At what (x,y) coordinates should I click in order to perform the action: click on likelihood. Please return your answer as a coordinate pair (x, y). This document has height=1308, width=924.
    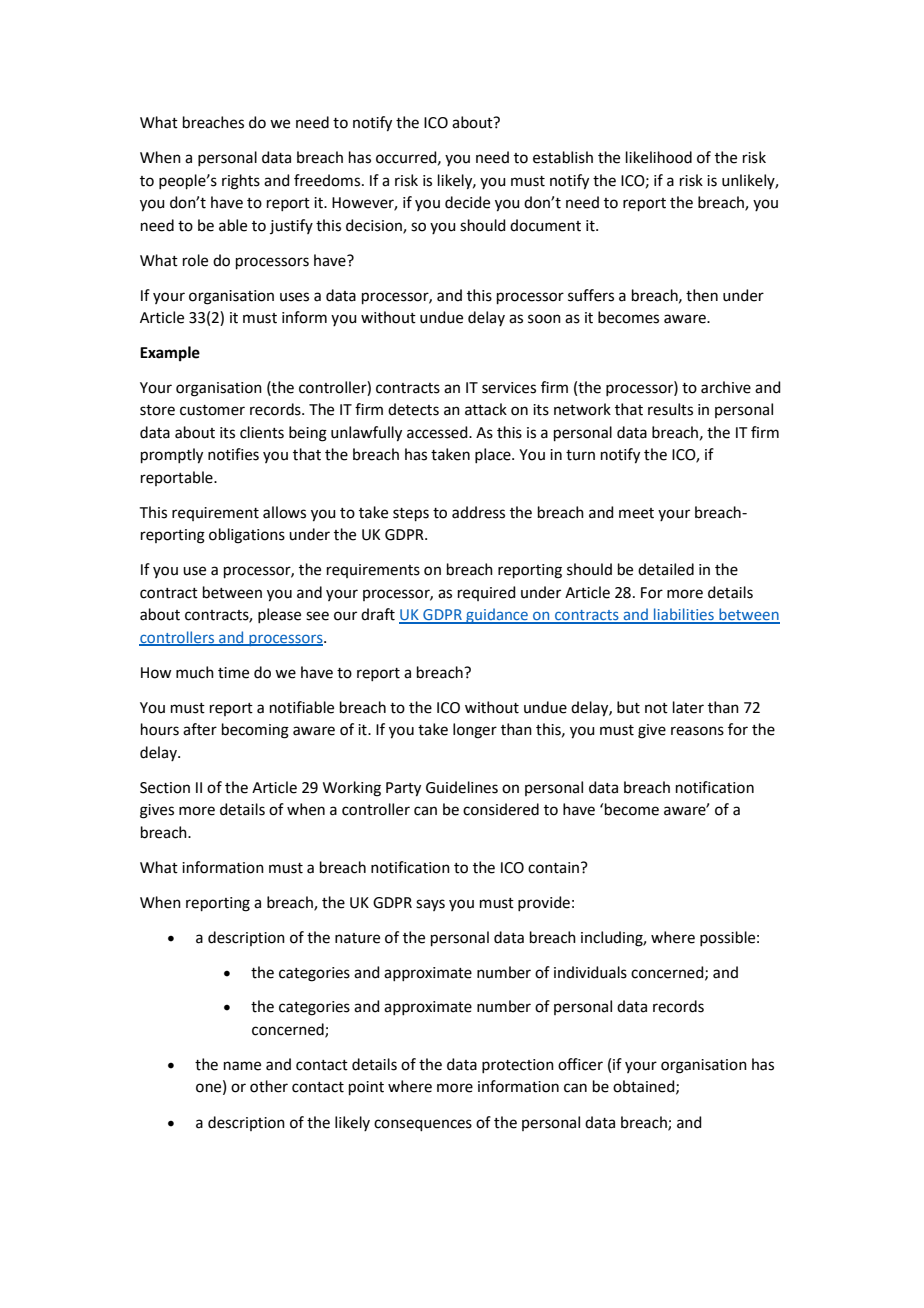
    Looking at the image, I should click on (659, 157).
